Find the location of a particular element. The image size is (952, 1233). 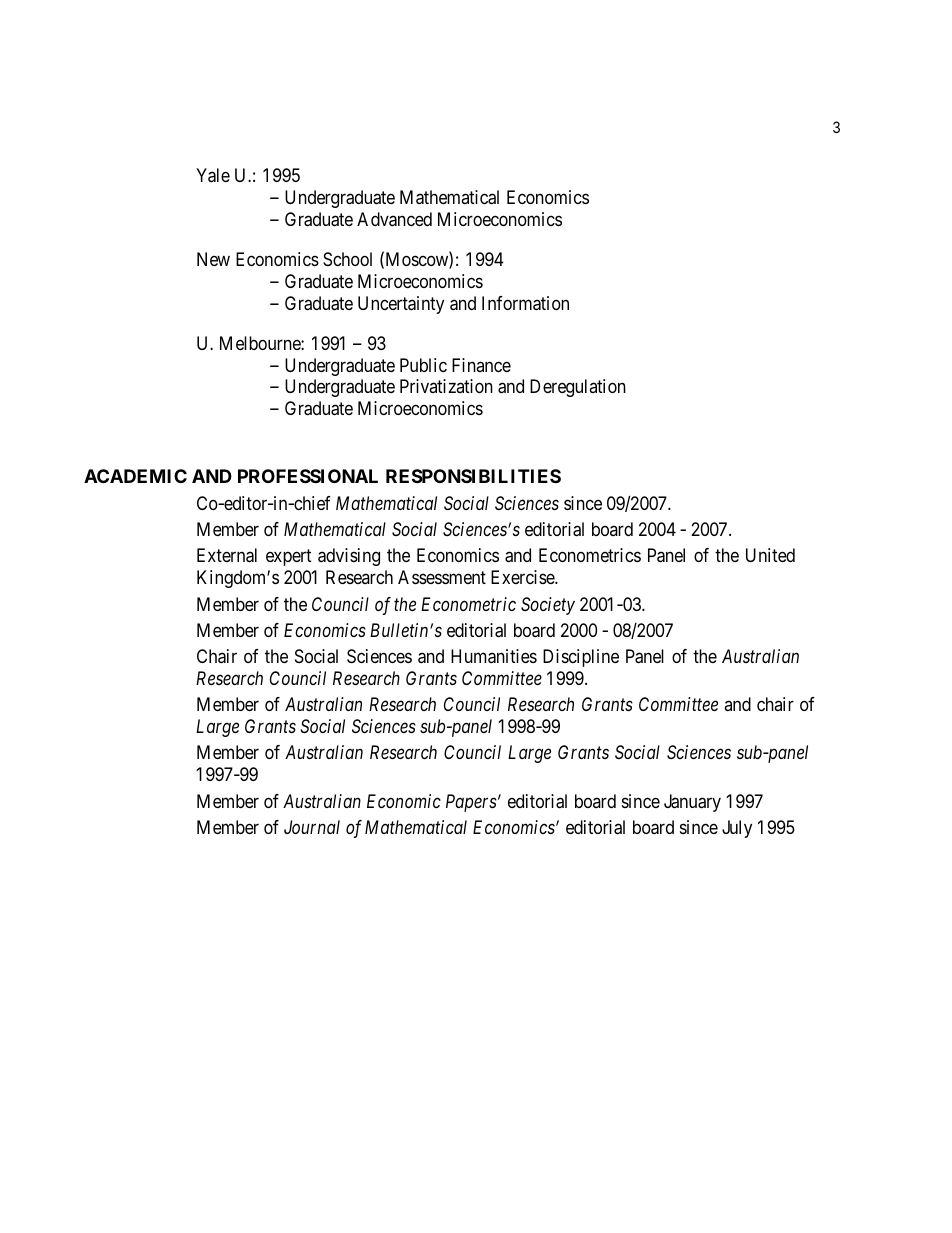

Uncertainty is located at coordinates (401, 305).
